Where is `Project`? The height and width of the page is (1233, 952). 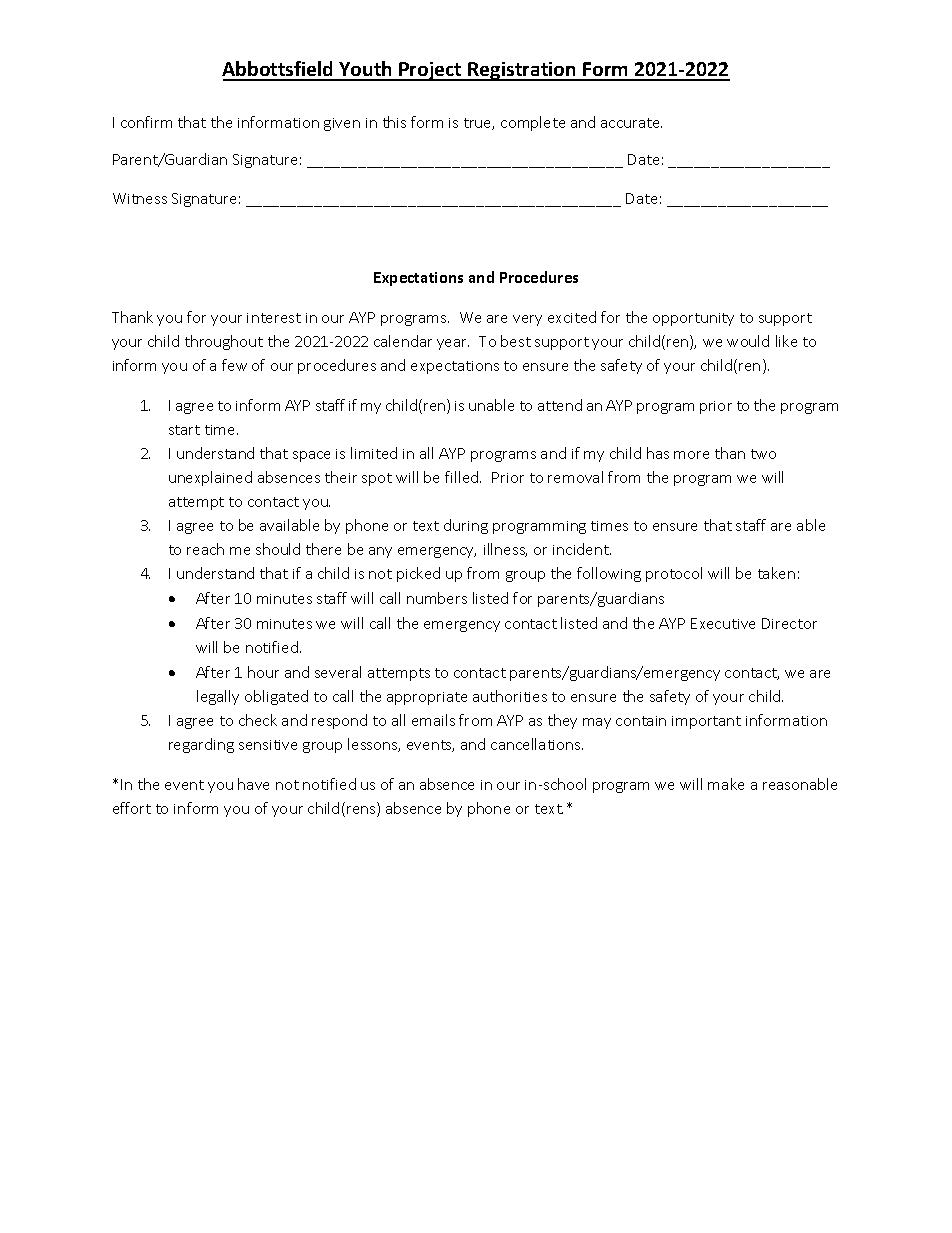 Project is located at coordinates (430, 71).
